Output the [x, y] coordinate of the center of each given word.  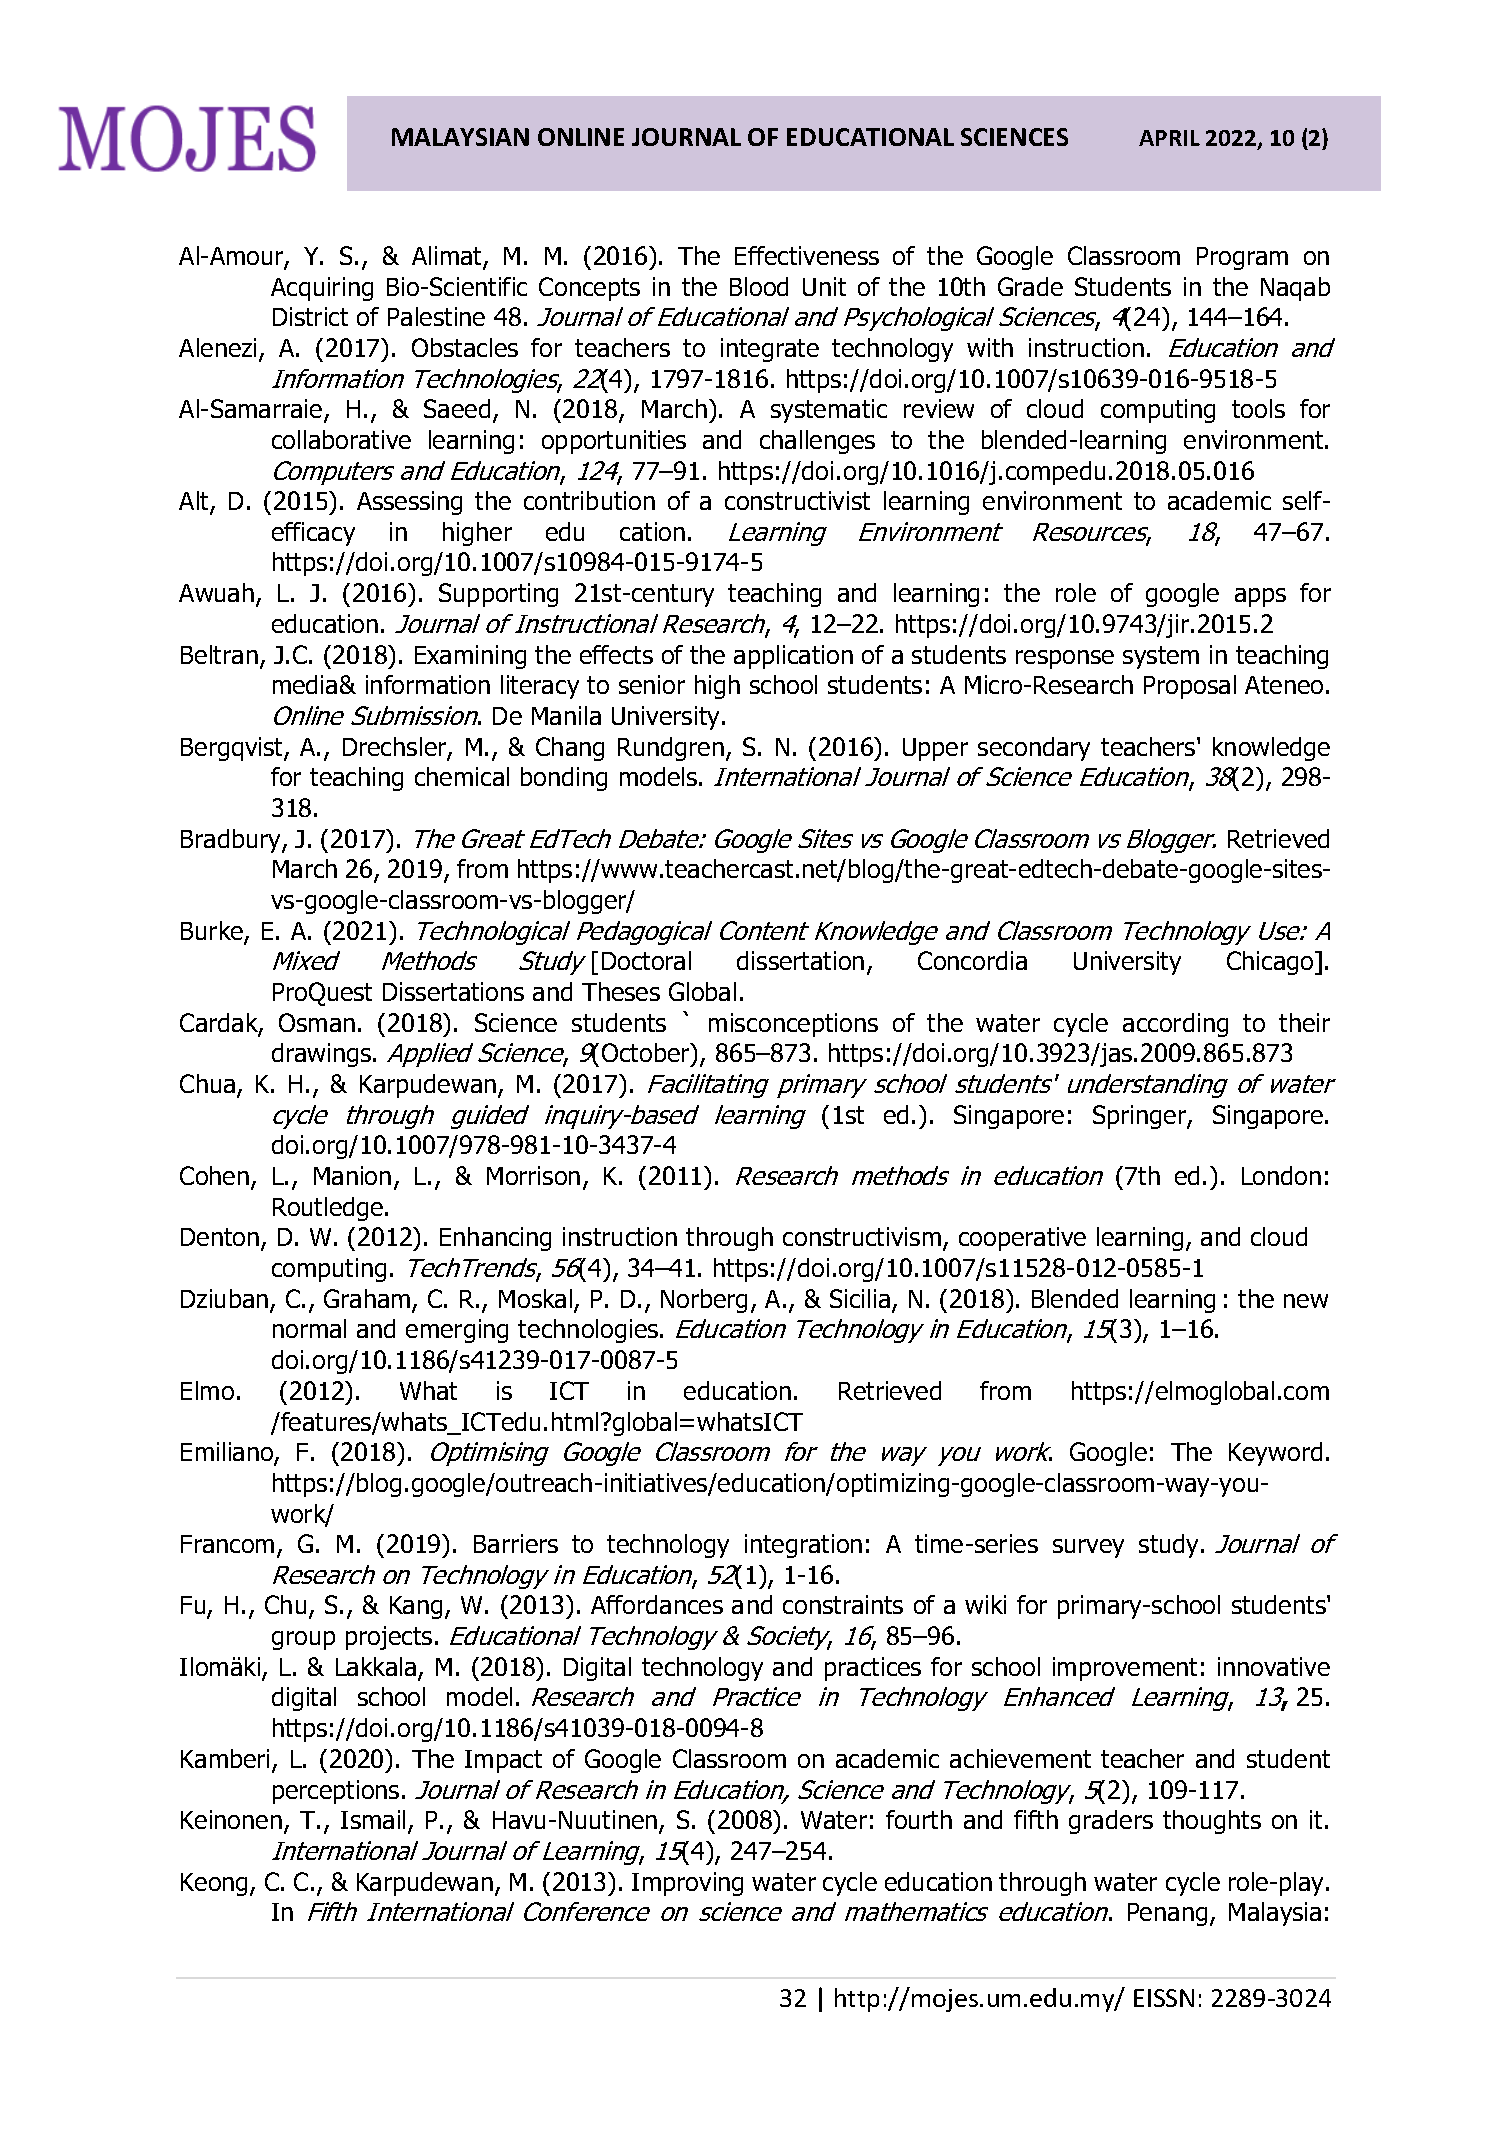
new [1306, 1301]
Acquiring [322, 289]
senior [652, 684]
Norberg [704, 1301]
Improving [687, 1884]
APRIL [1169, 138]
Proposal [1190, 687]
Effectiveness [807, 255]
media [305, 684]
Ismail [373, 1819]
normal [309, 1328]
